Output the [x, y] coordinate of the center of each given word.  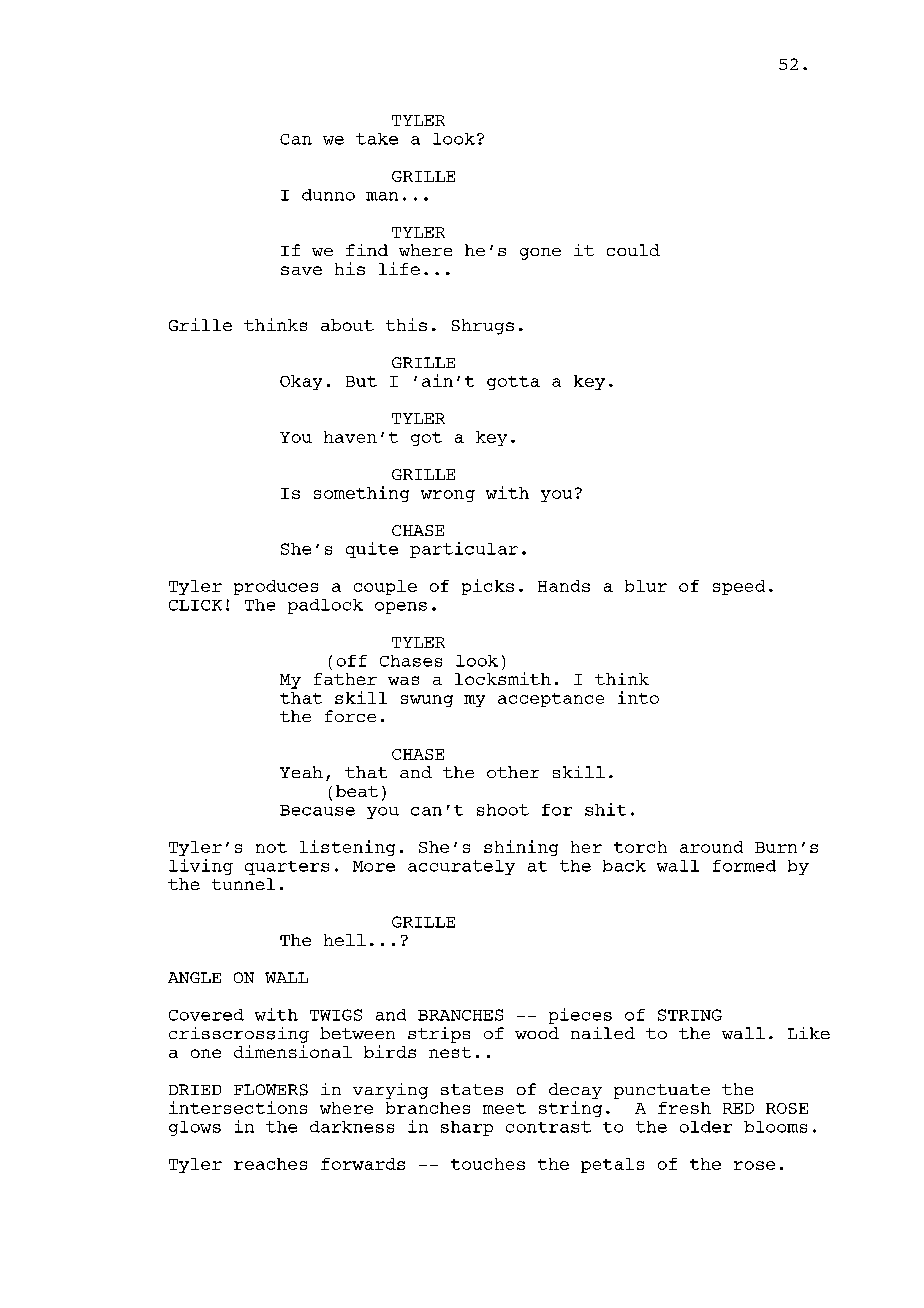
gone [540, 254]
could [633, 250]
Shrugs [483, 327]
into [638, 697]
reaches [270, 1164]
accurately [461, 867]
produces [276, 587]
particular [464, 550]
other [513, 772]
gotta [513, 383]
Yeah [301, 772]
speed [739, 587]
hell [345, 940]
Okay [301, 382]
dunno [328, 195]
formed [744, 866]
